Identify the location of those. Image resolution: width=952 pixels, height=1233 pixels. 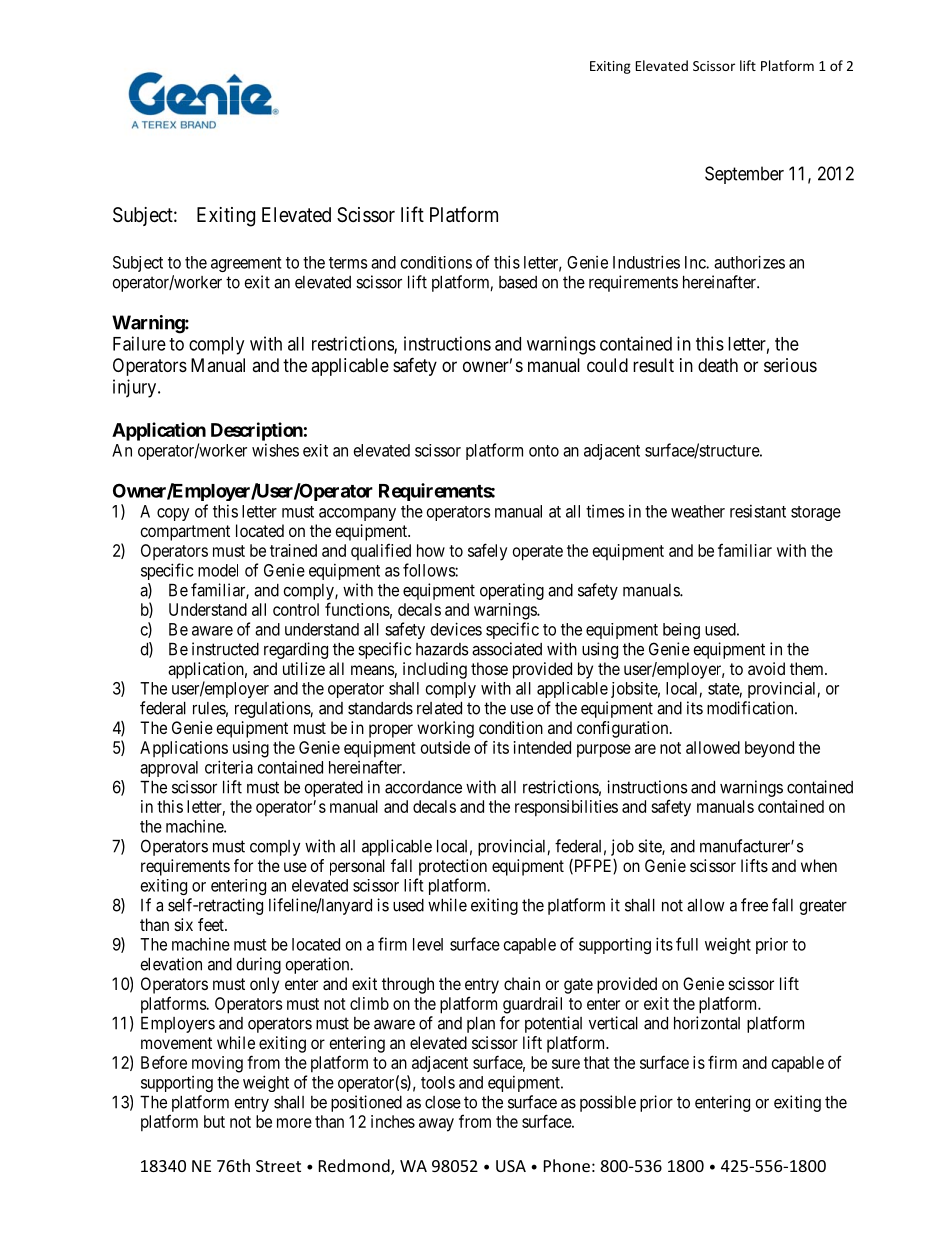
(489, 668).
